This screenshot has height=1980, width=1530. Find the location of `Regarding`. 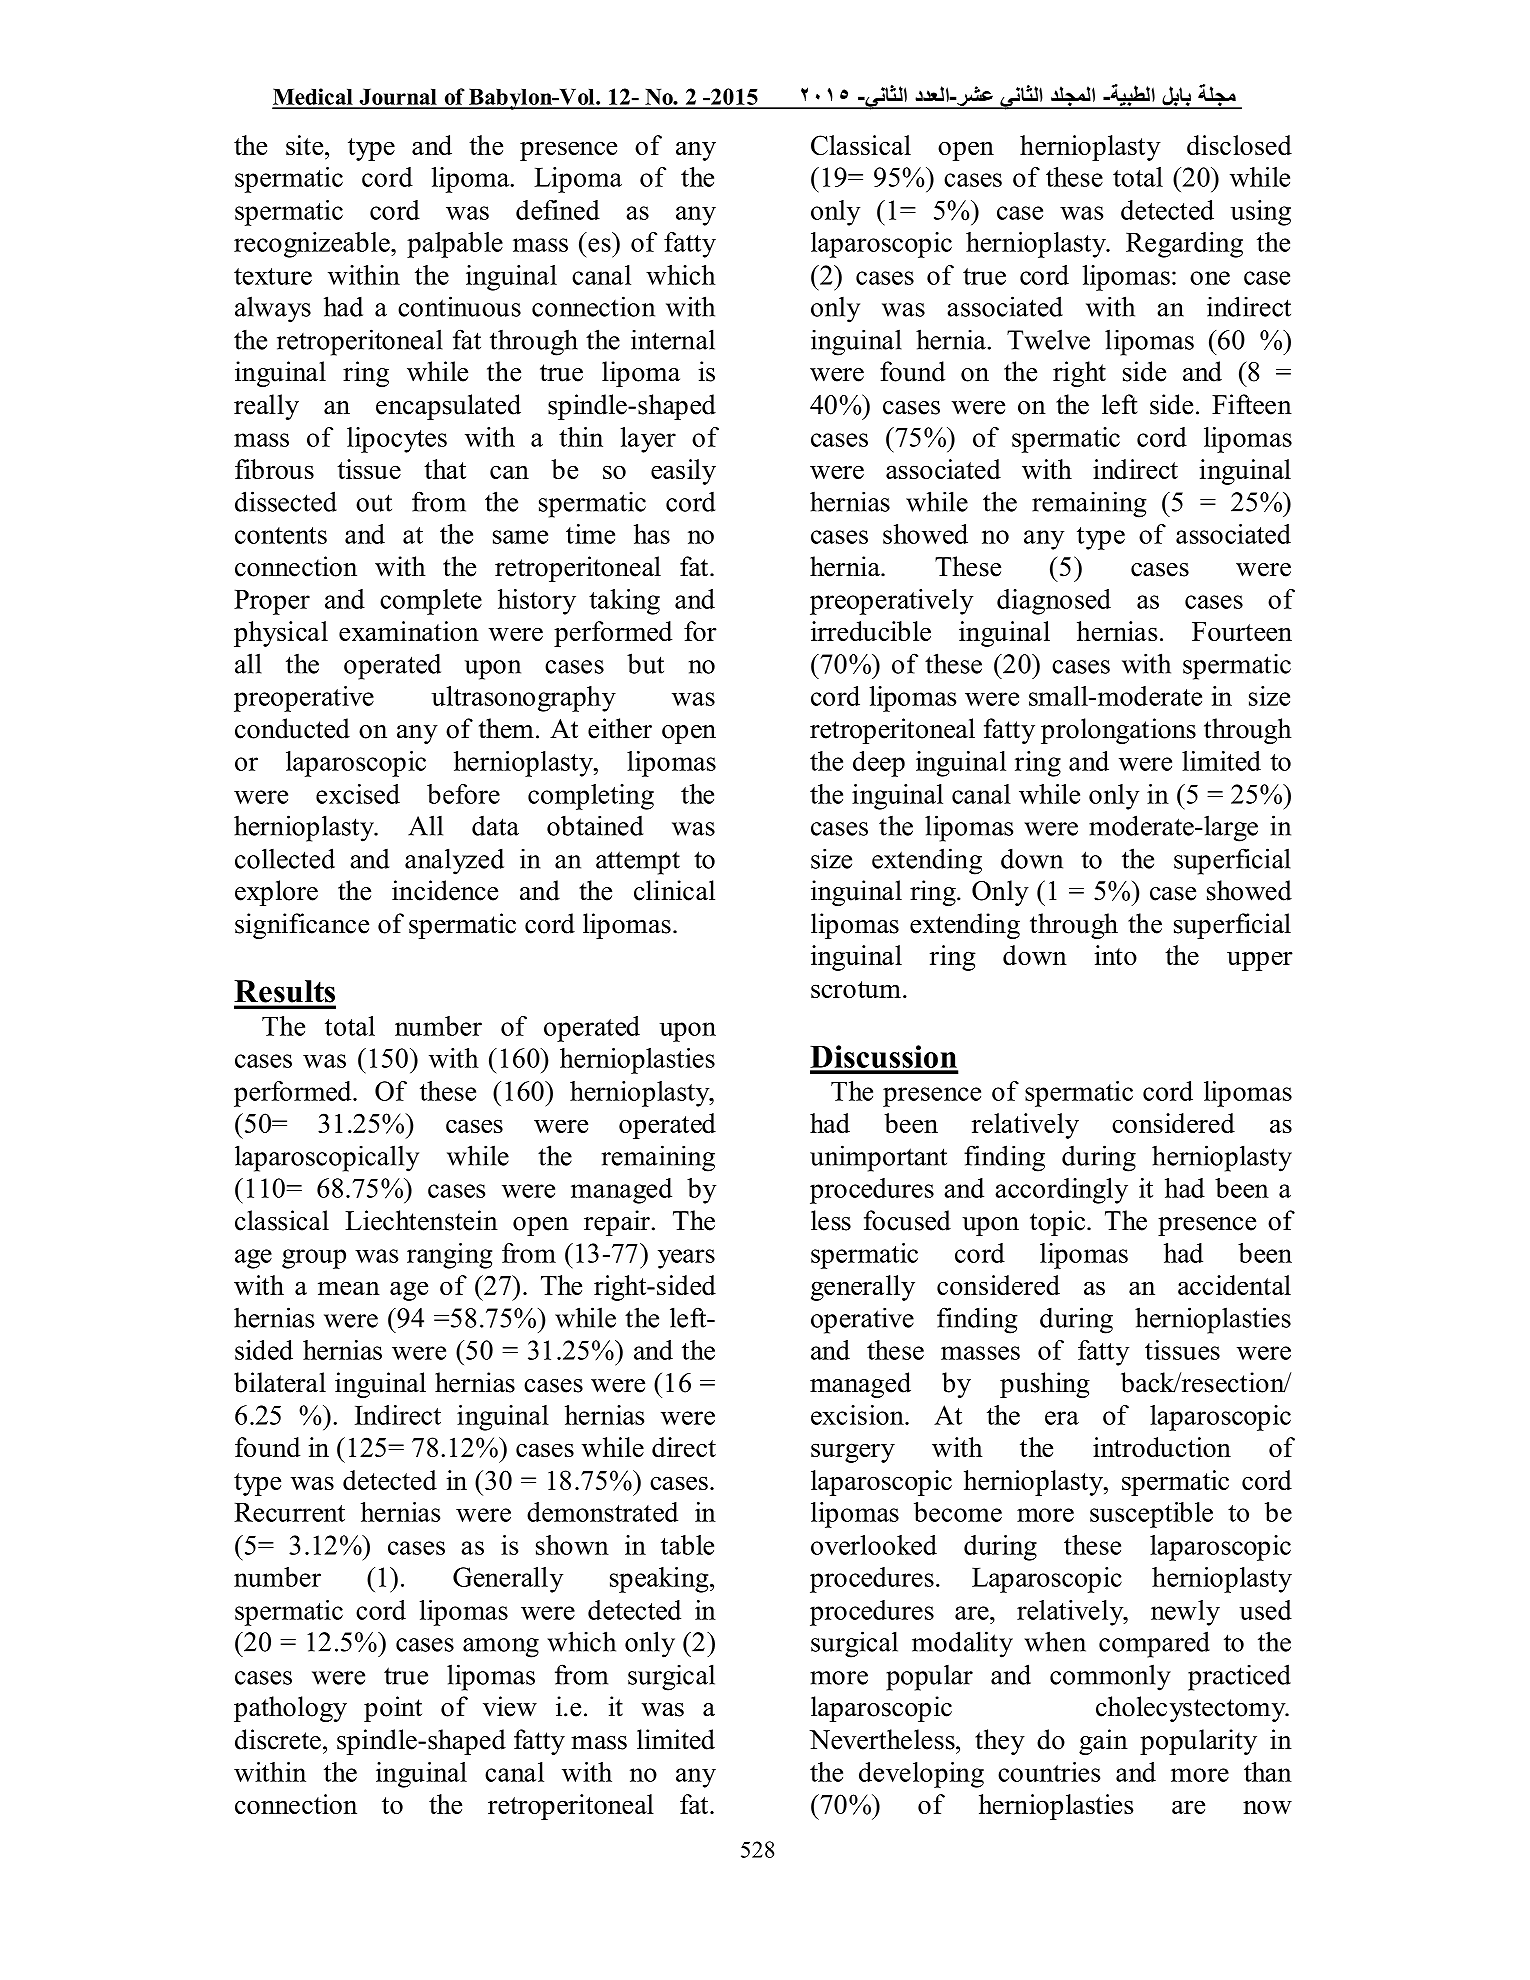

Regarding is located at coordinates (1184, 245).
